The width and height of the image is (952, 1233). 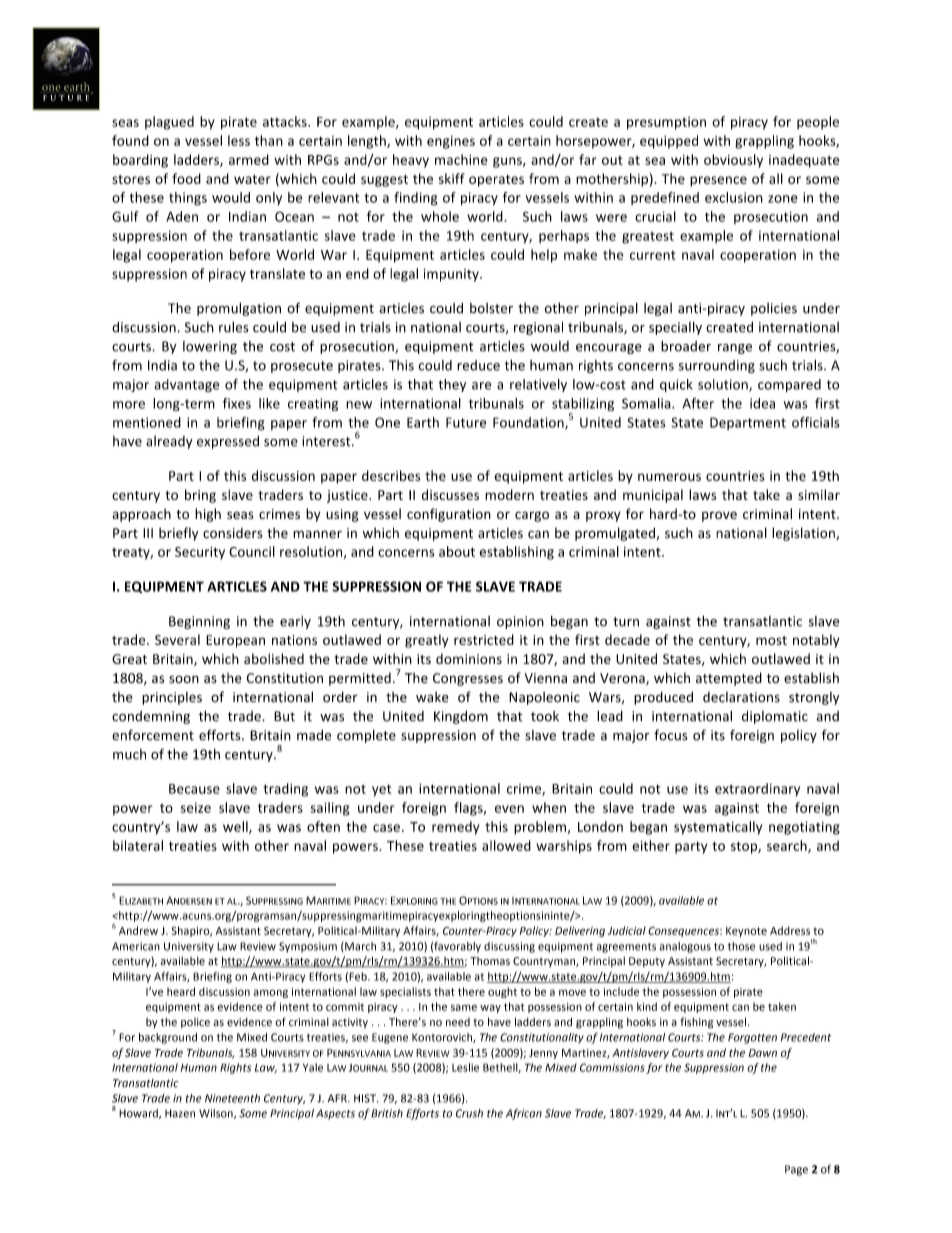 I want to click on whole, so click(x=440, y=216).
